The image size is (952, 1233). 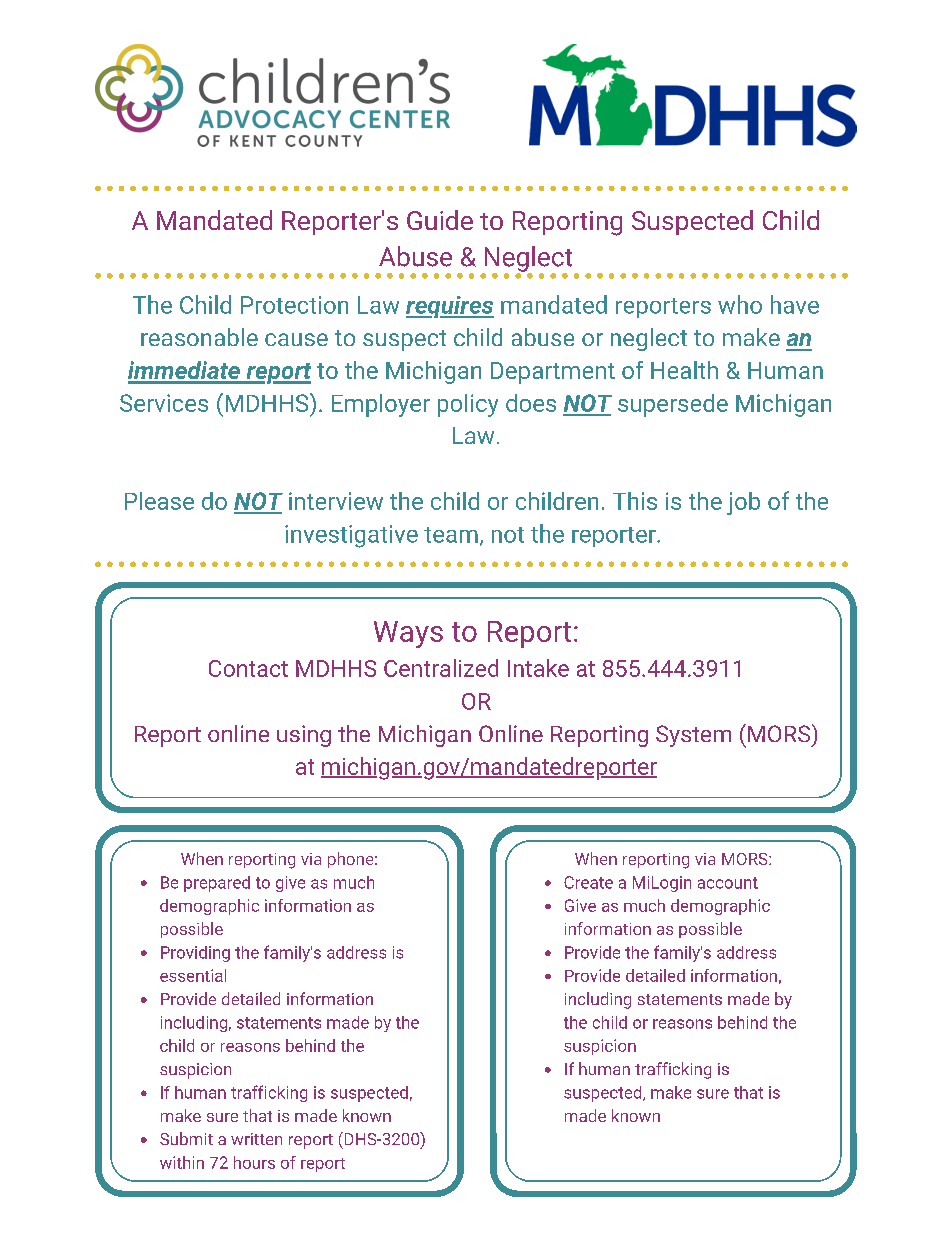 I want to click on System, so click(x=693, y=736).
